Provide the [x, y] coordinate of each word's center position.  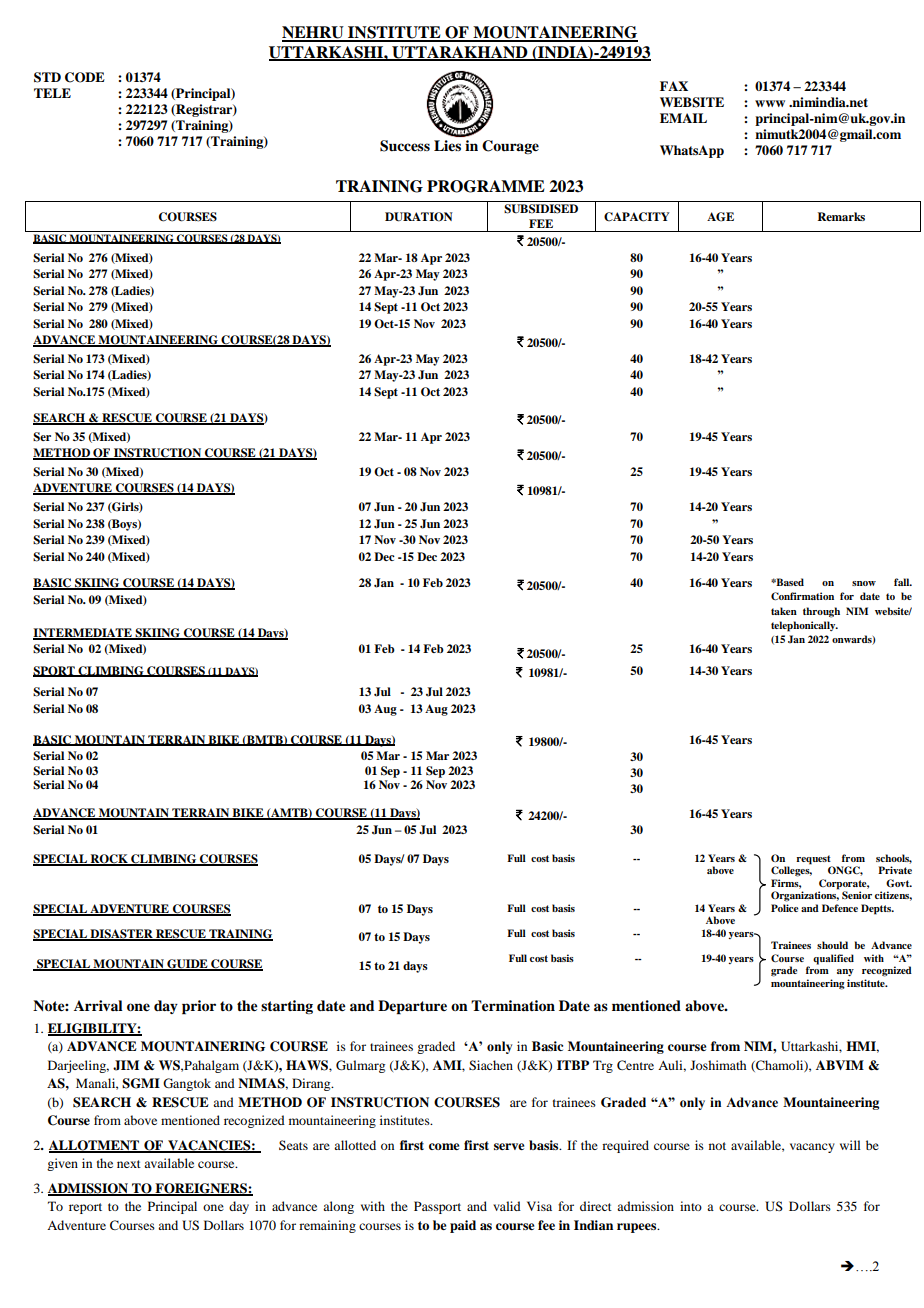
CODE [85, 77]
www [770, 103]
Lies [447, 145]
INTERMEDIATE [83, 633]
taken [784, 611]
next [129, 1164]
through [821, 612]
